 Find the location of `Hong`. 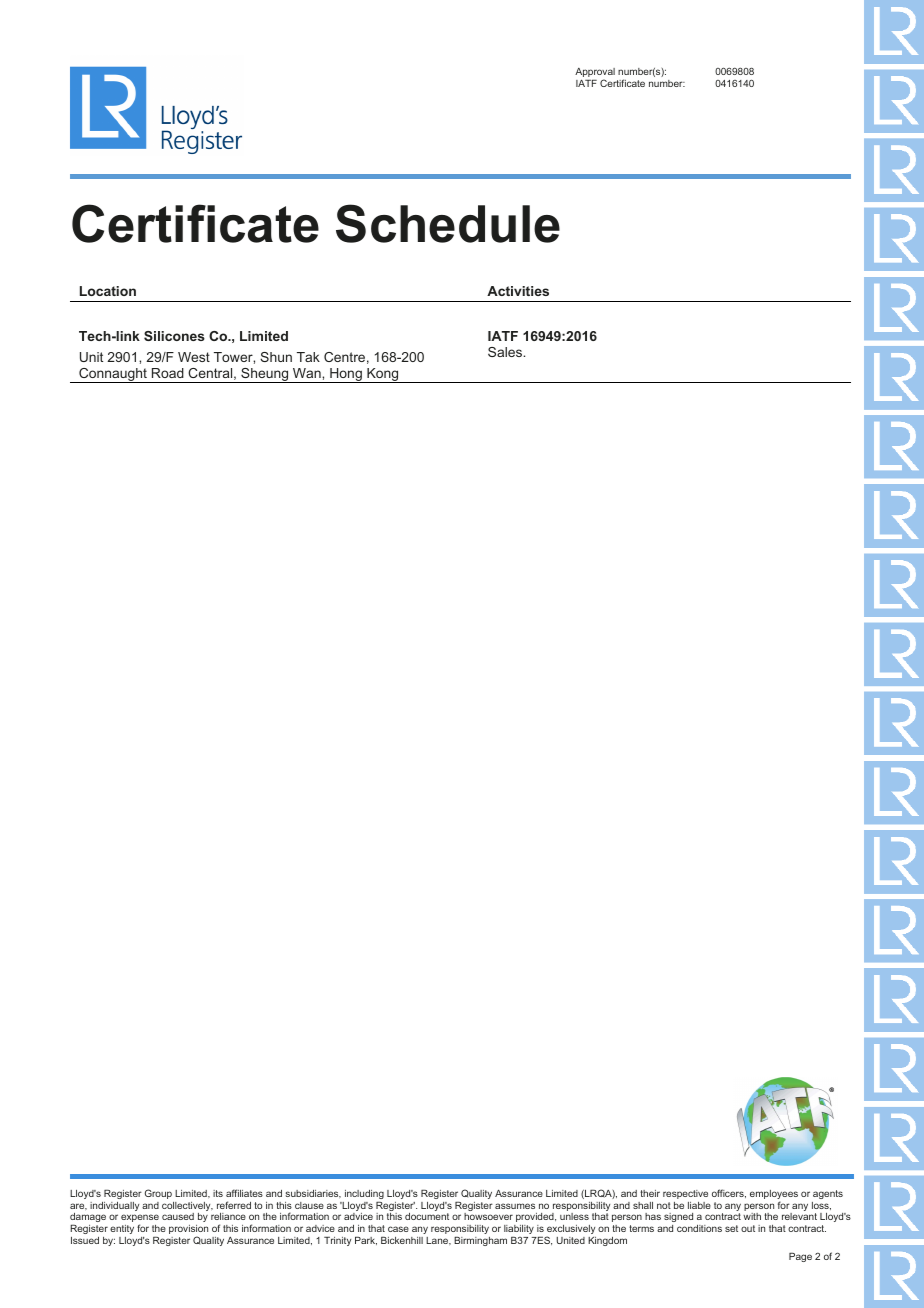

Hong is located at coordinates (346, 375).
